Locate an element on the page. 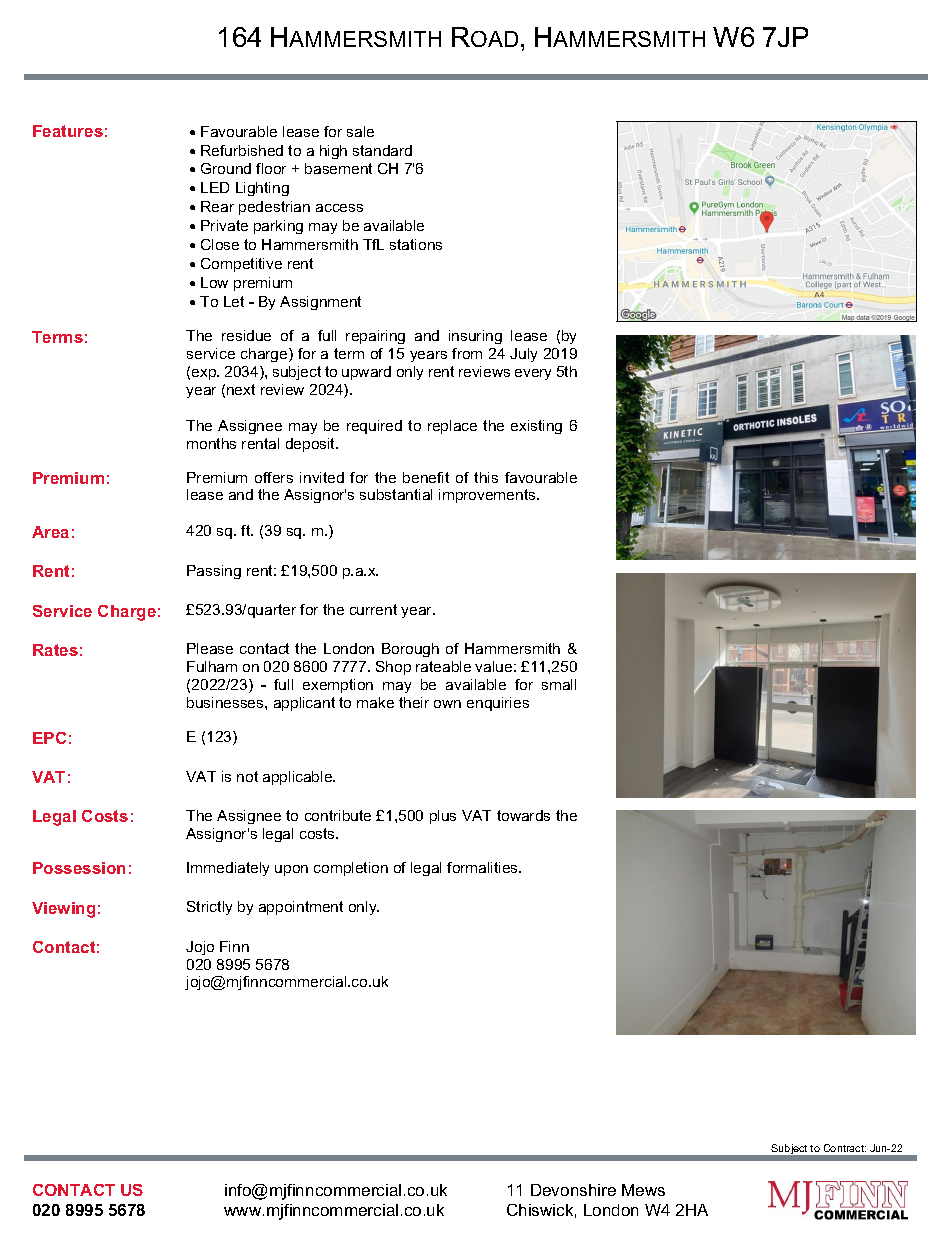 This image has width=952, height=1233. formalities is located at coordinates (483, 867).
